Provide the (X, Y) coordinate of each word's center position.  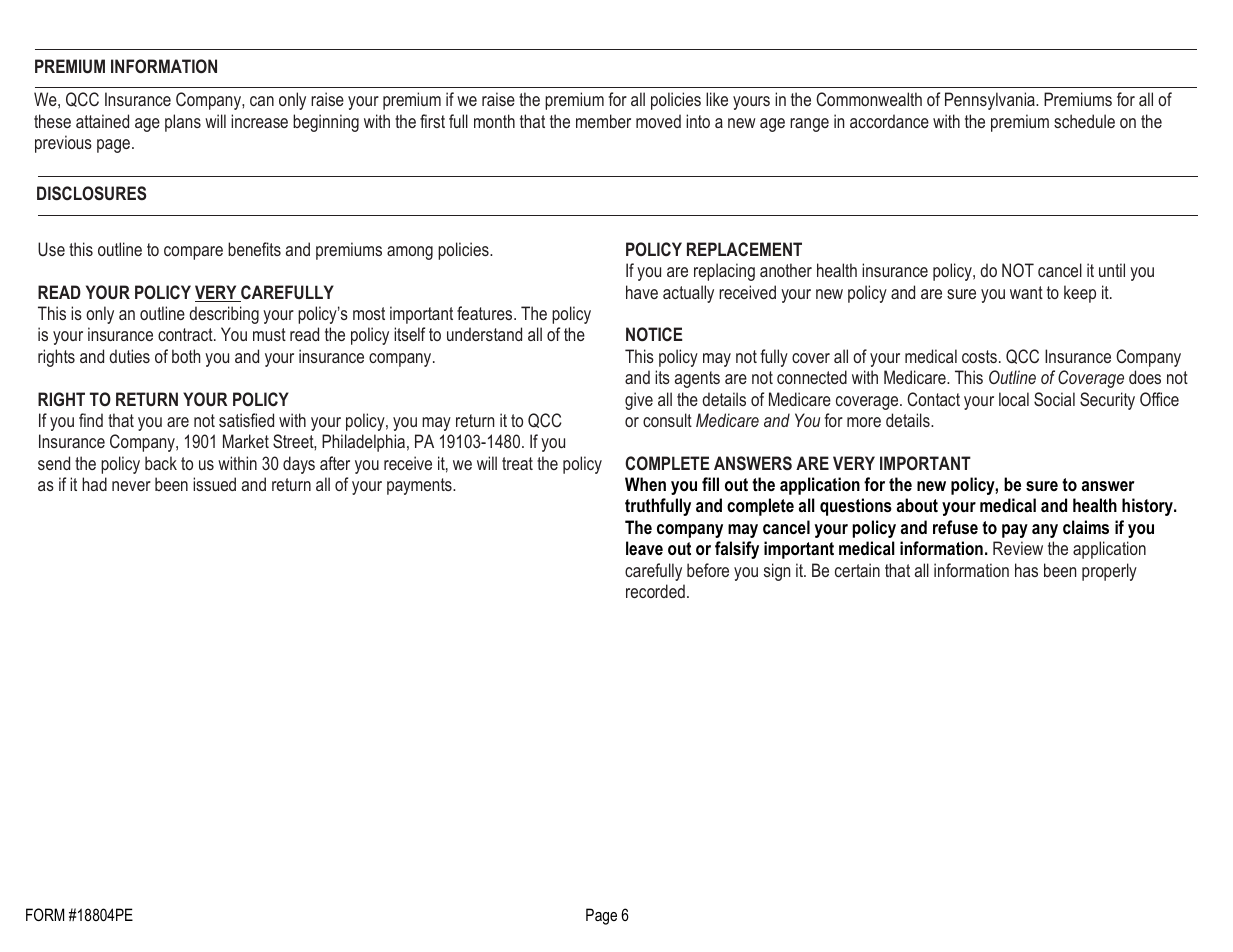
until (1112, 270)
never (131, 486)
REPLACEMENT (744, 249)
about (917, 505)
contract (186, 334)
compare (193, 253)
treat (517, 463)
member (603, 121)
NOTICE (654, 334)
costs (979, 356)
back (161, 463)
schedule (1084, 121)
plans (183, 123)
